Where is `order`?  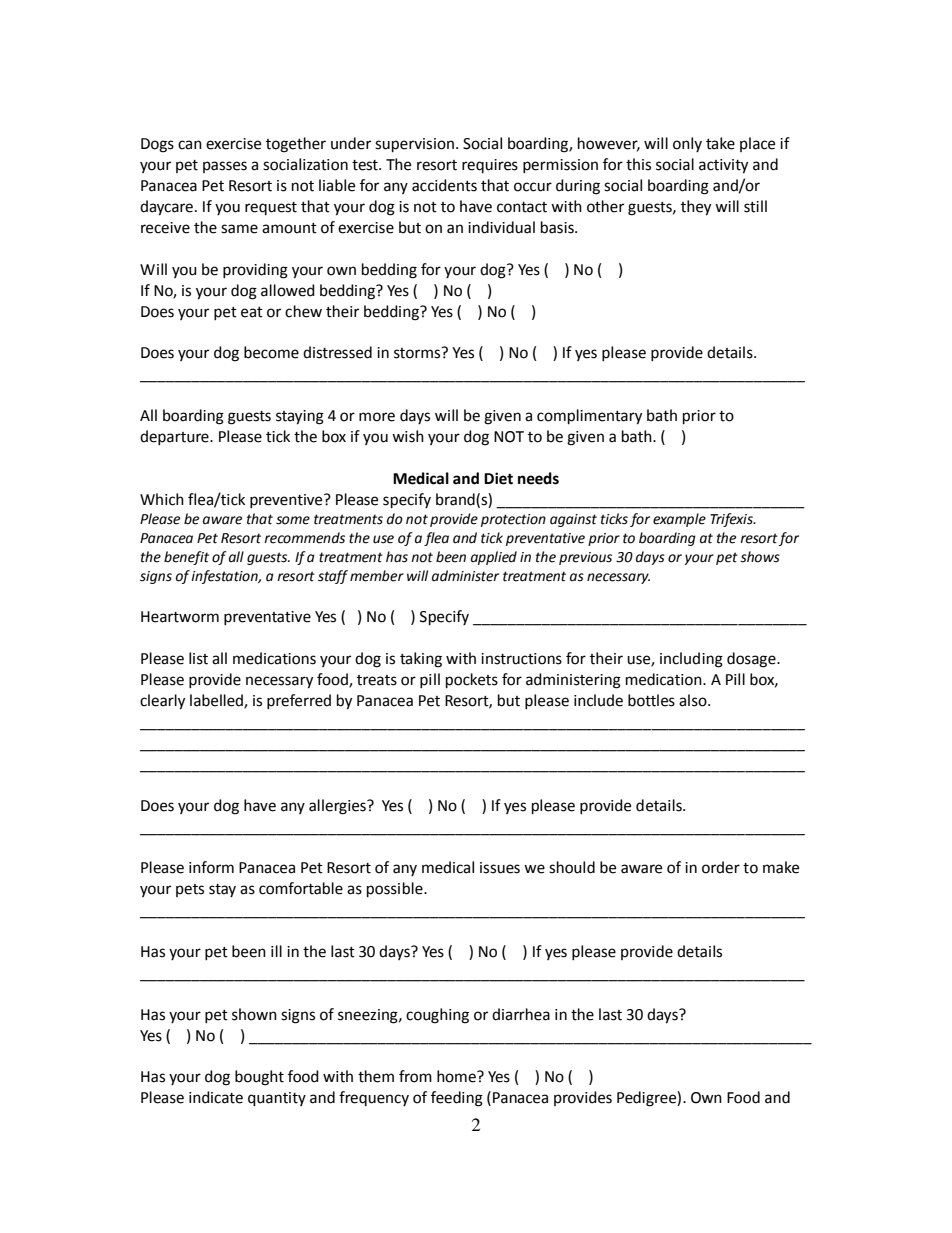
order is located at coordinates (721, 867).
